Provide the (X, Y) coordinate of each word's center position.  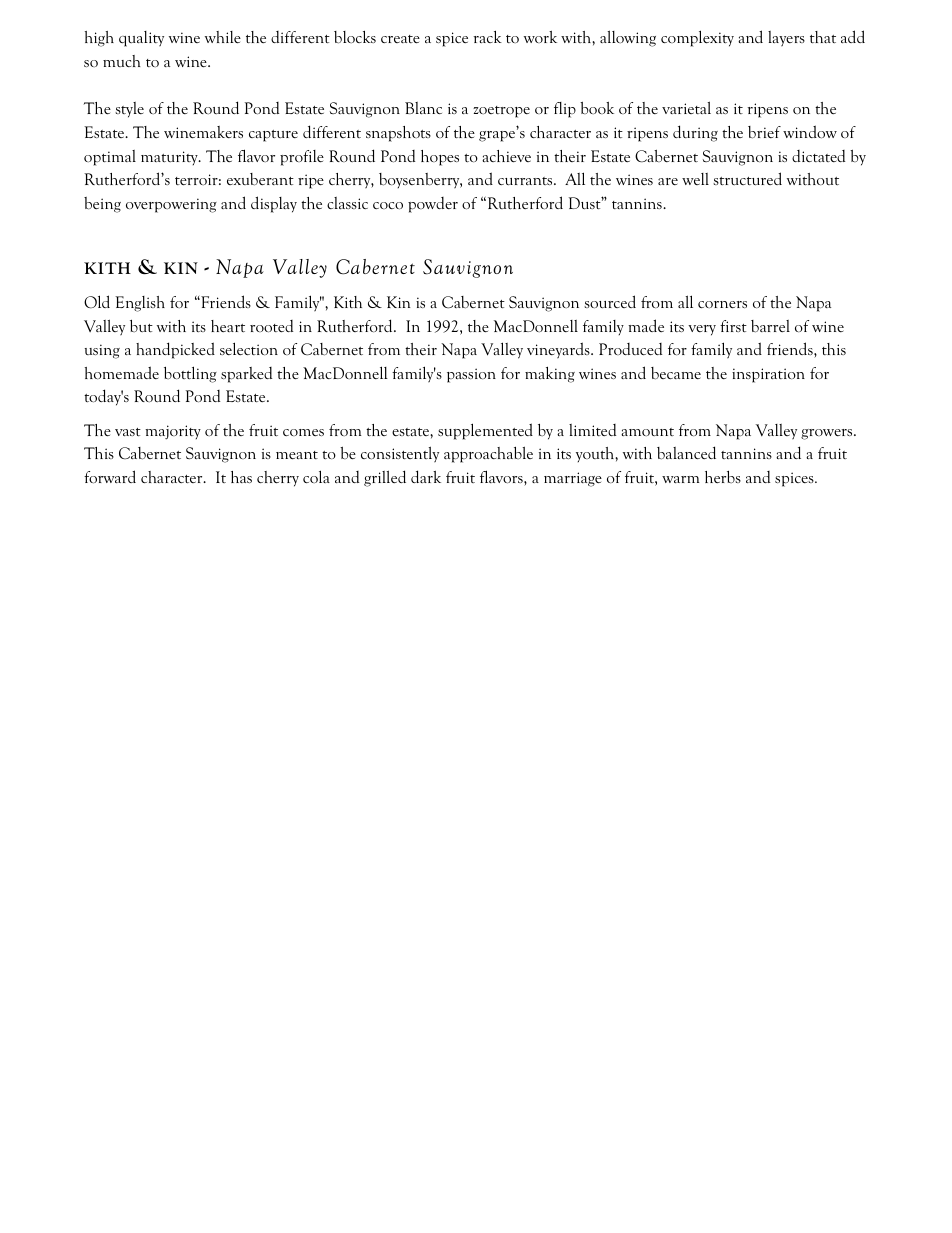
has (241, 477)
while (223, 37)
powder (433, 205)
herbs (723, 477)
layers (786, 39)
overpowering (171, 205)
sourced (610, 302)
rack (487, 37)
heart (228, 326)
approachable (488, 454)
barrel (770, 326)
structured (747, 178)
